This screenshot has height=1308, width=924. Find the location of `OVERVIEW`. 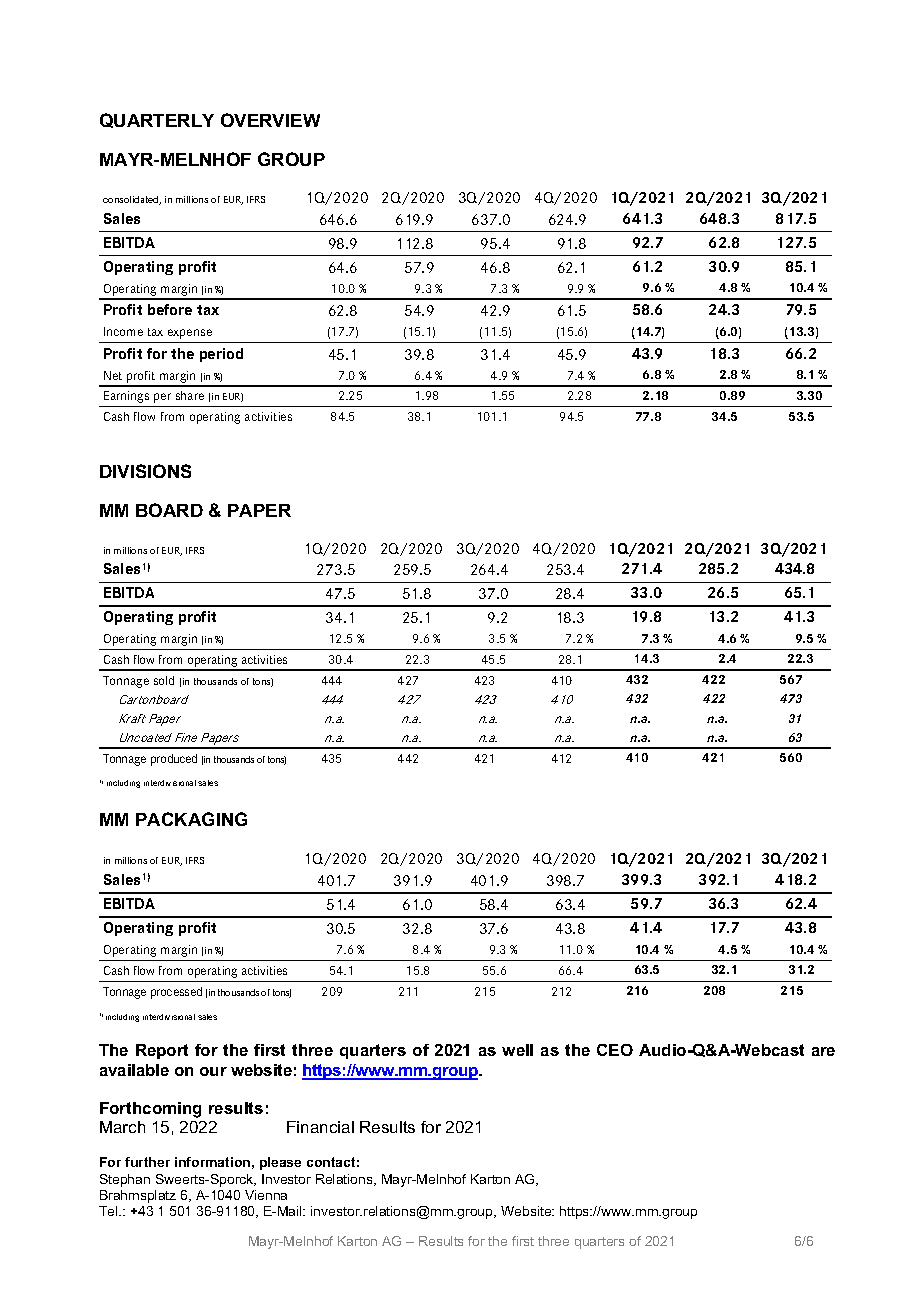

OVERVIEW is located at coordinates (270, 120).
